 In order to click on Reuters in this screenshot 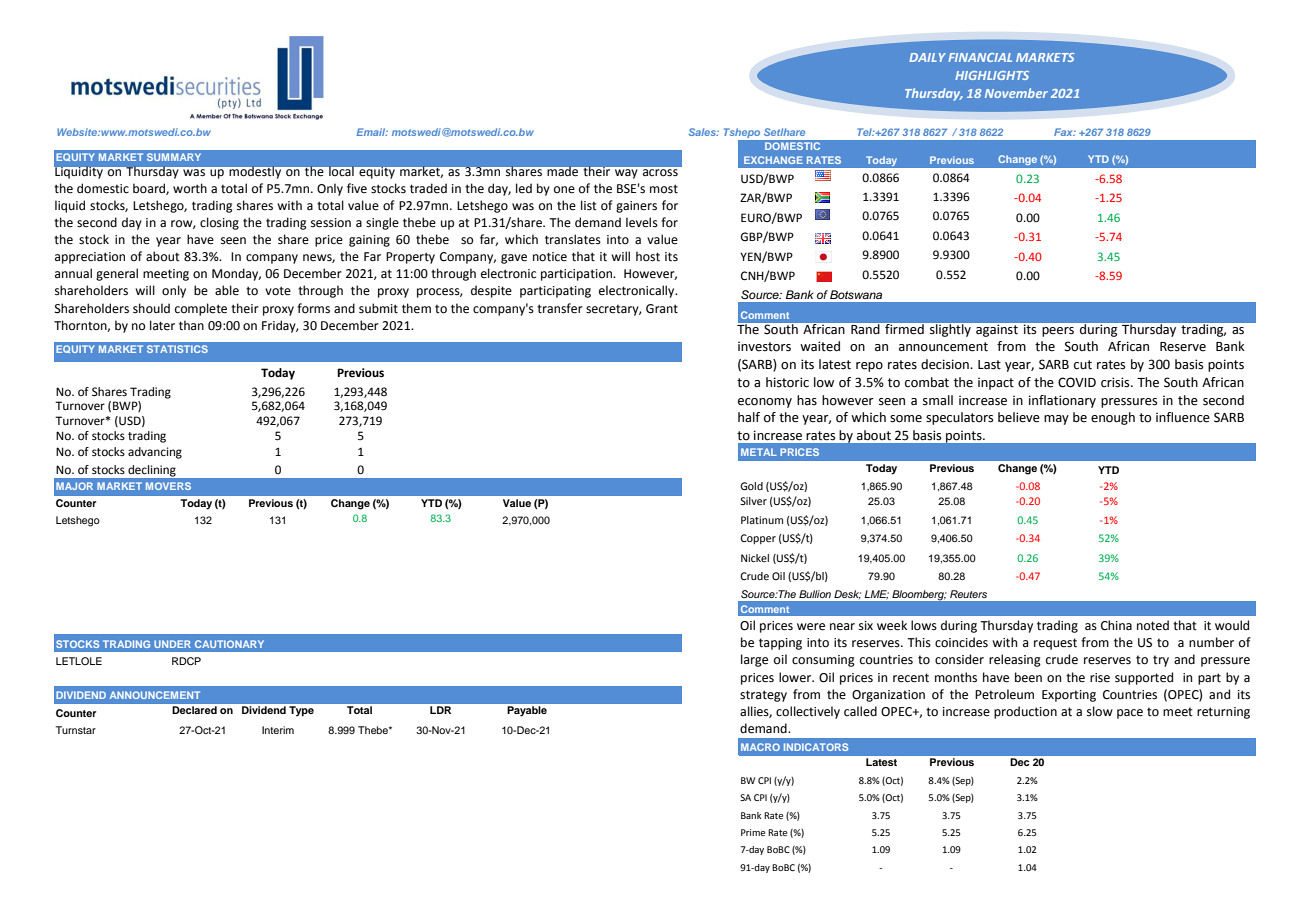, I will do `click(968, 594)`.
